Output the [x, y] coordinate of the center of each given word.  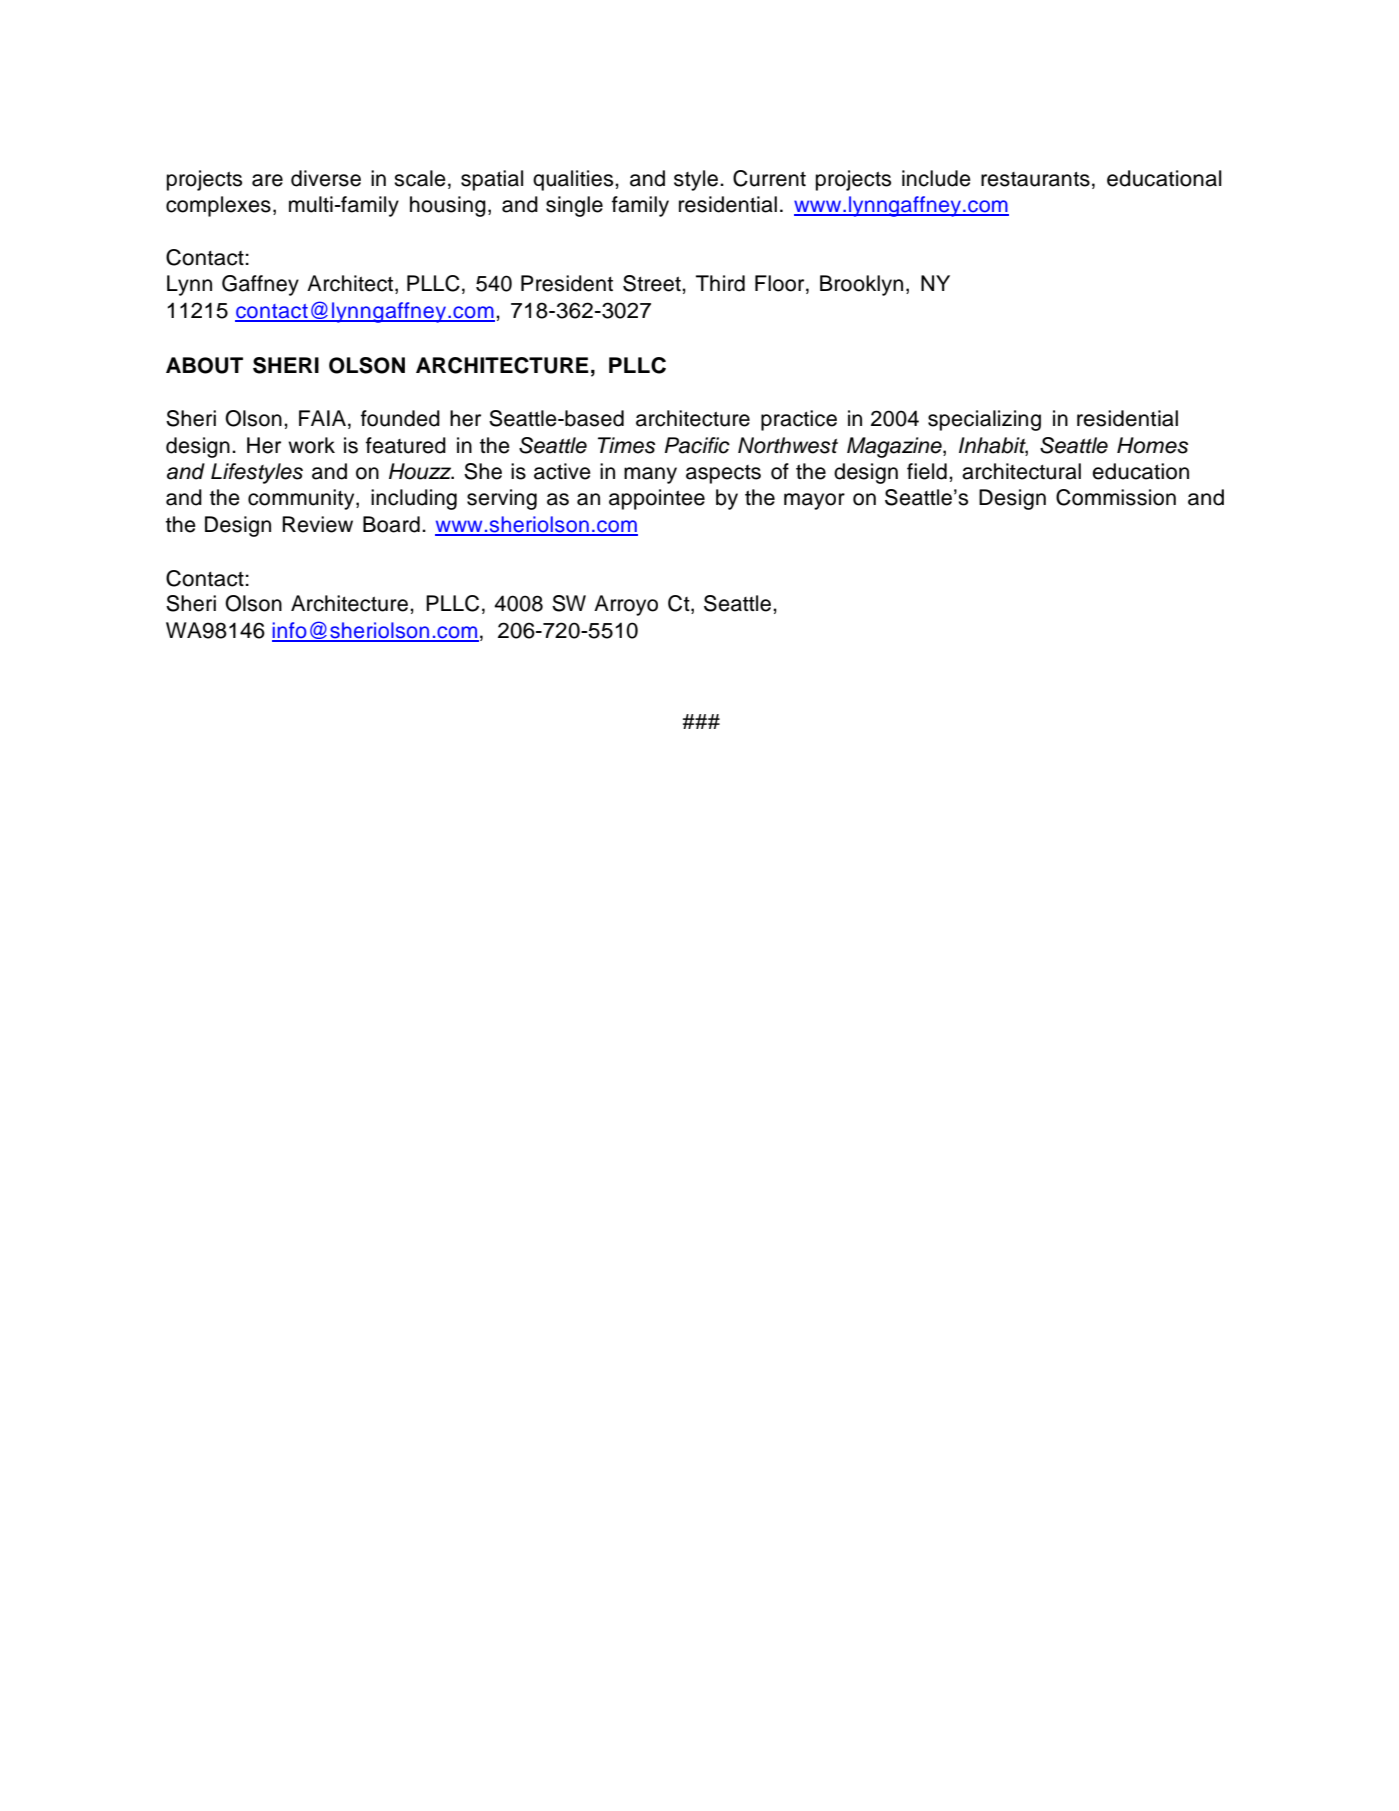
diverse [326, 178]
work [311, 445]
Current [769, 178]
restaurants [1035, 179]
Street [653, 283]
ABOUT [204, 365]
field [927, 471]
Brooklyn [861, 285]
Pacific [697, 445]
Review [317, 524]
